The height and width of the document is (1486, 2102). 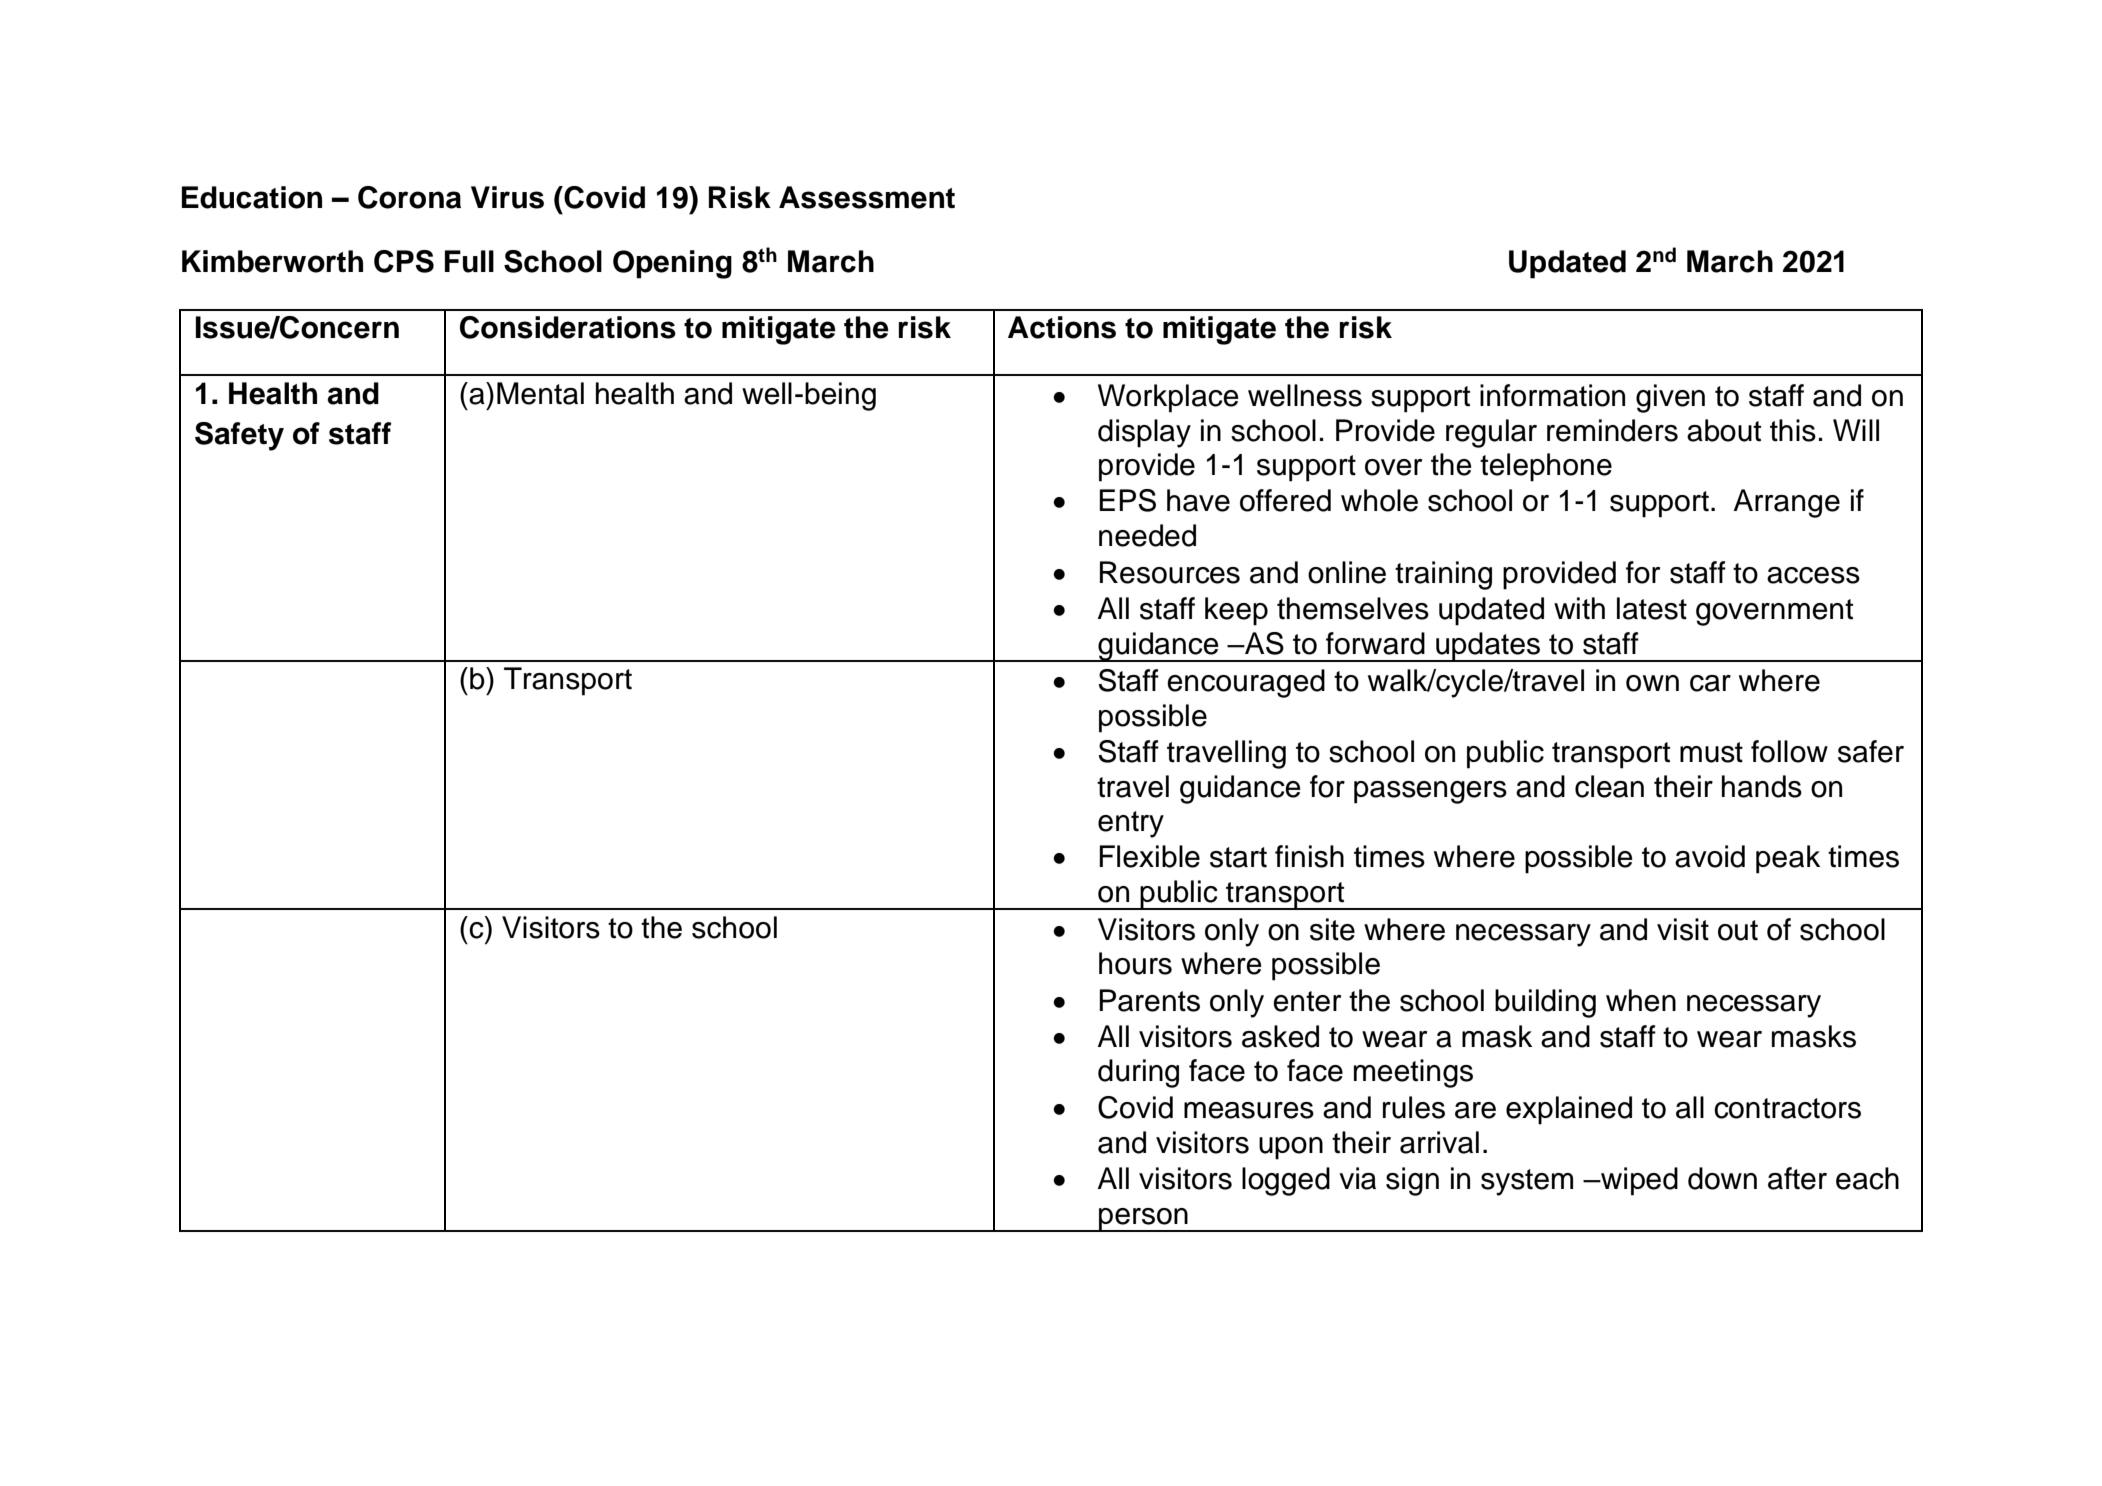 What do you see at coordinates (867, 197) in the document?
I see `Assessment` at bounding box center [867, 197].
